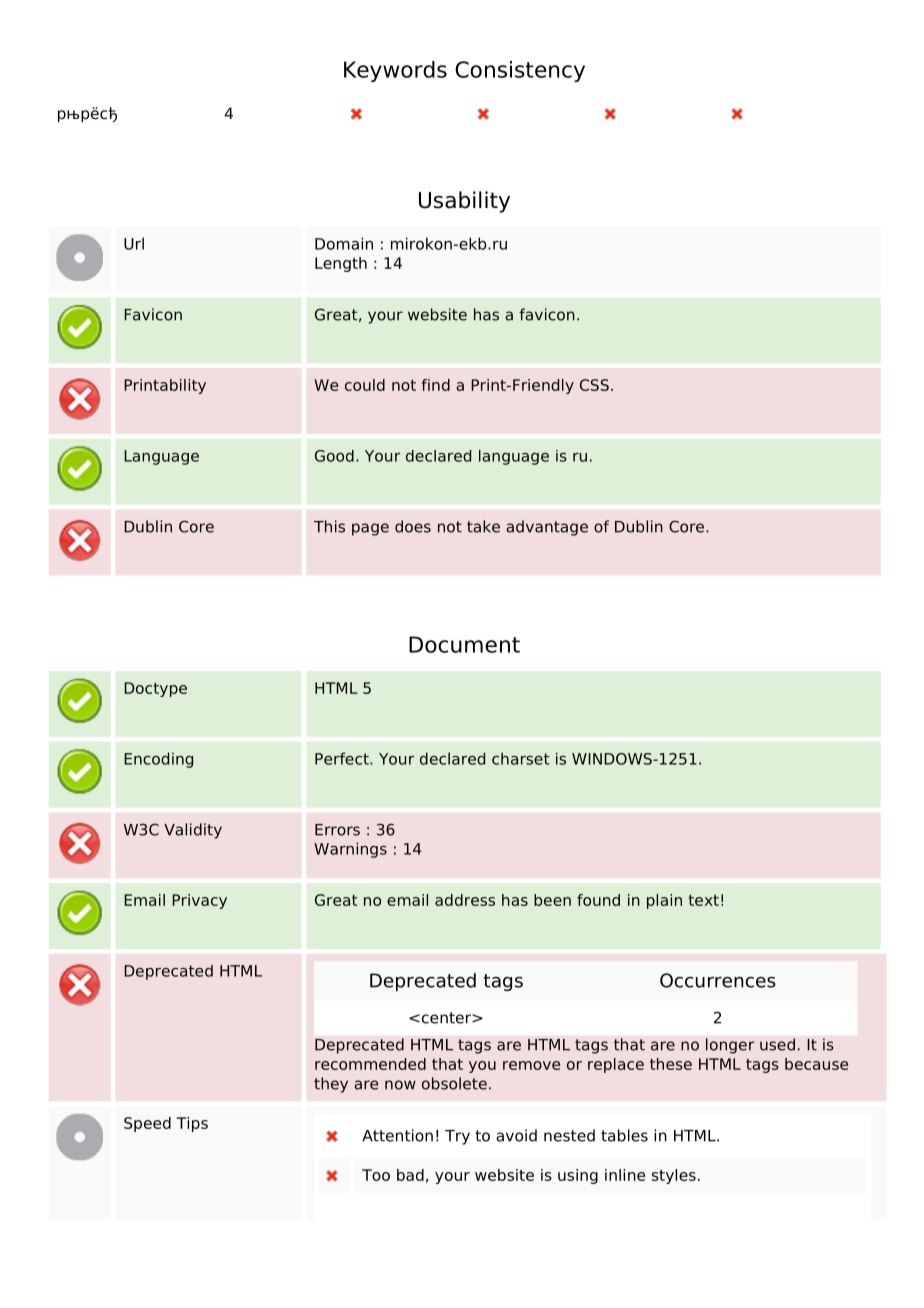 This screenshot has height=1308, width=924. What do you see at coordinates (594, 385) in the screenshot?
I see `CSS` at bounding box center [594, 385].
